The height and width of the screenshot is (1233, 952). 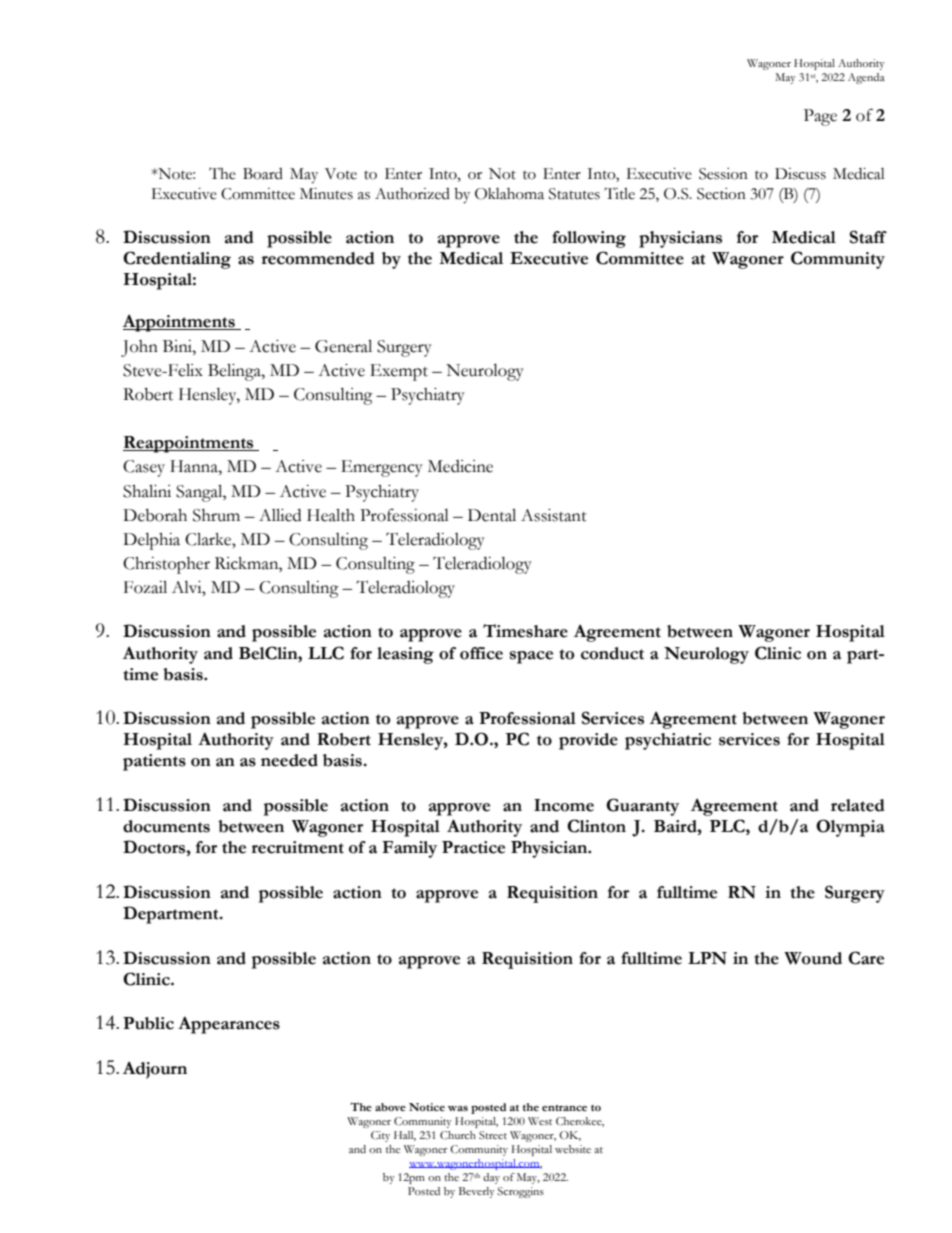 What do you see at coordinates (380, 1136) in the screenshot?
I see `City` at bounding box center [380, 1136].
